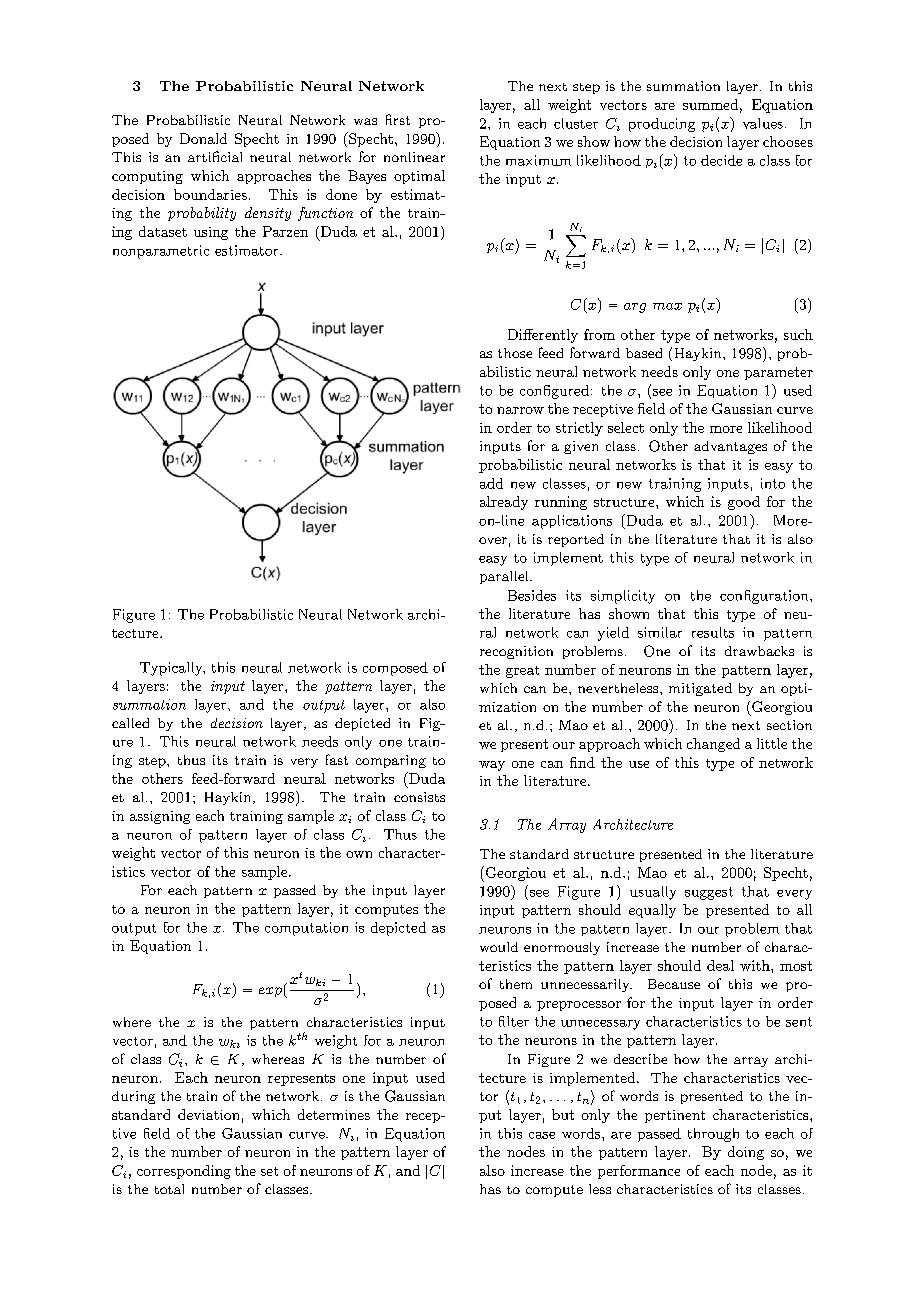 This document has height=1308, width=924. I want to click on good, so click(744, 503).
